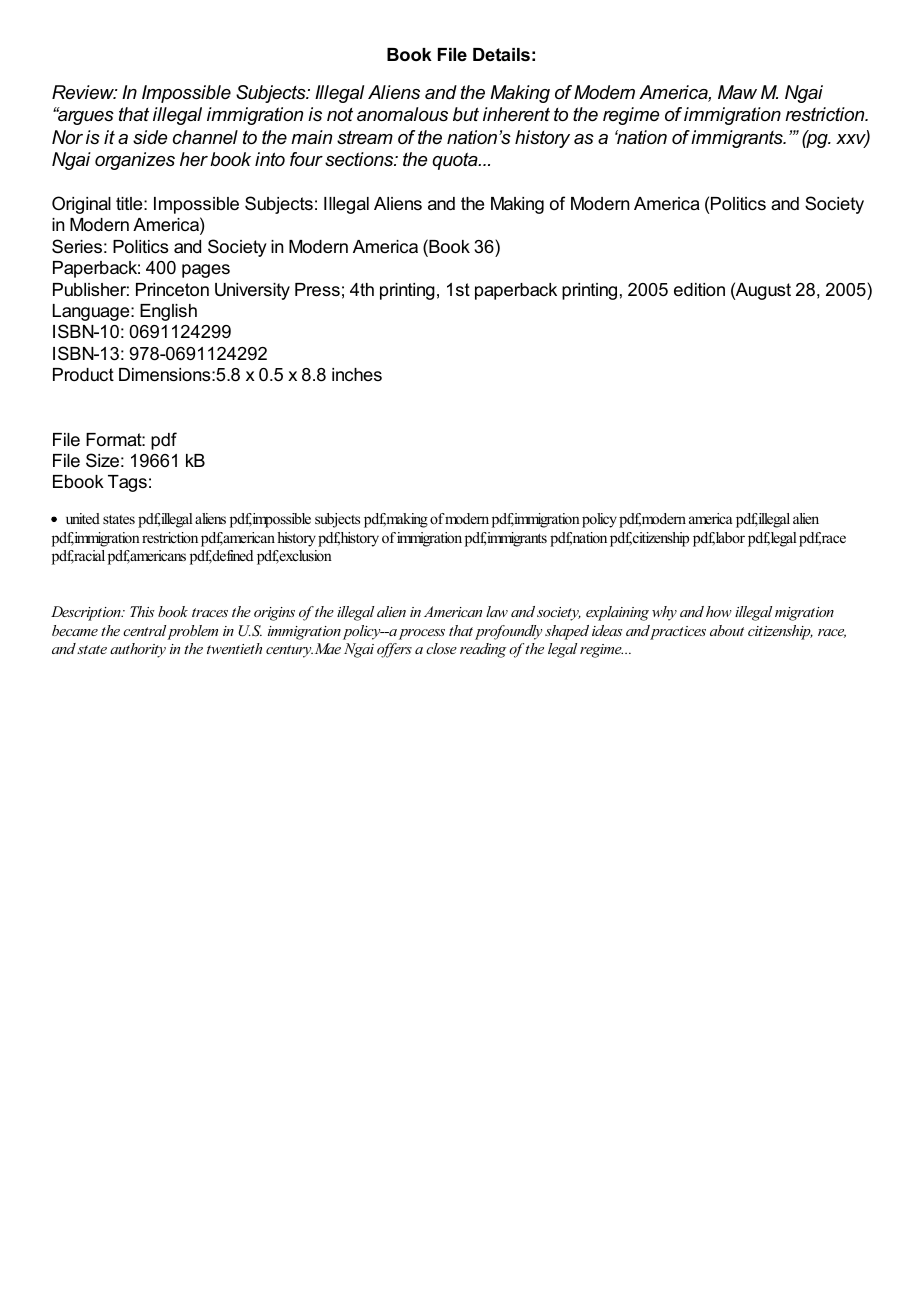  Describe the element at coordinates (168, 312) in the screenshot. I see `English` at that location.
